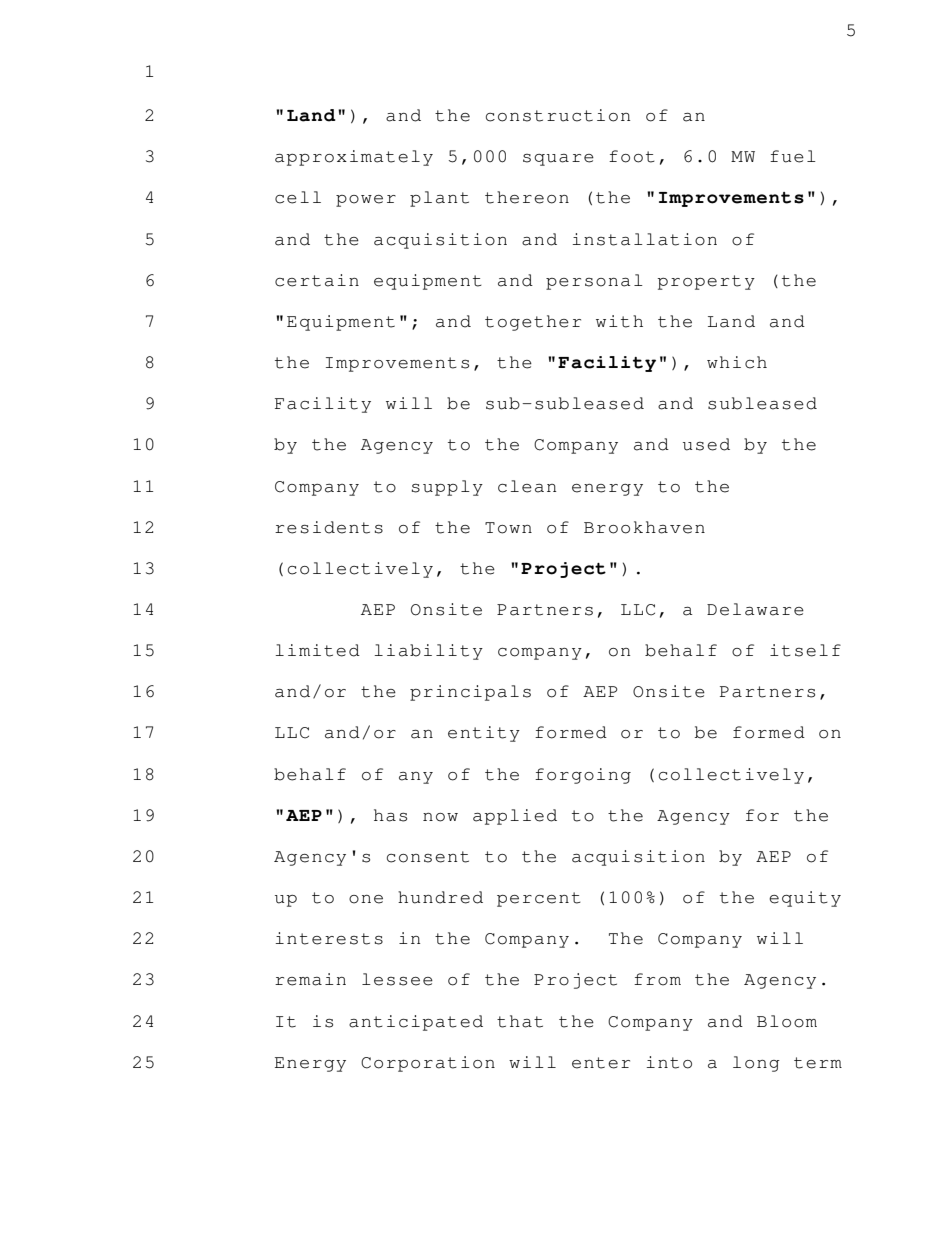 Image resolution: width=952 pixels, height=1233 pixels. I want to click on approximately, so click(354, 158).
